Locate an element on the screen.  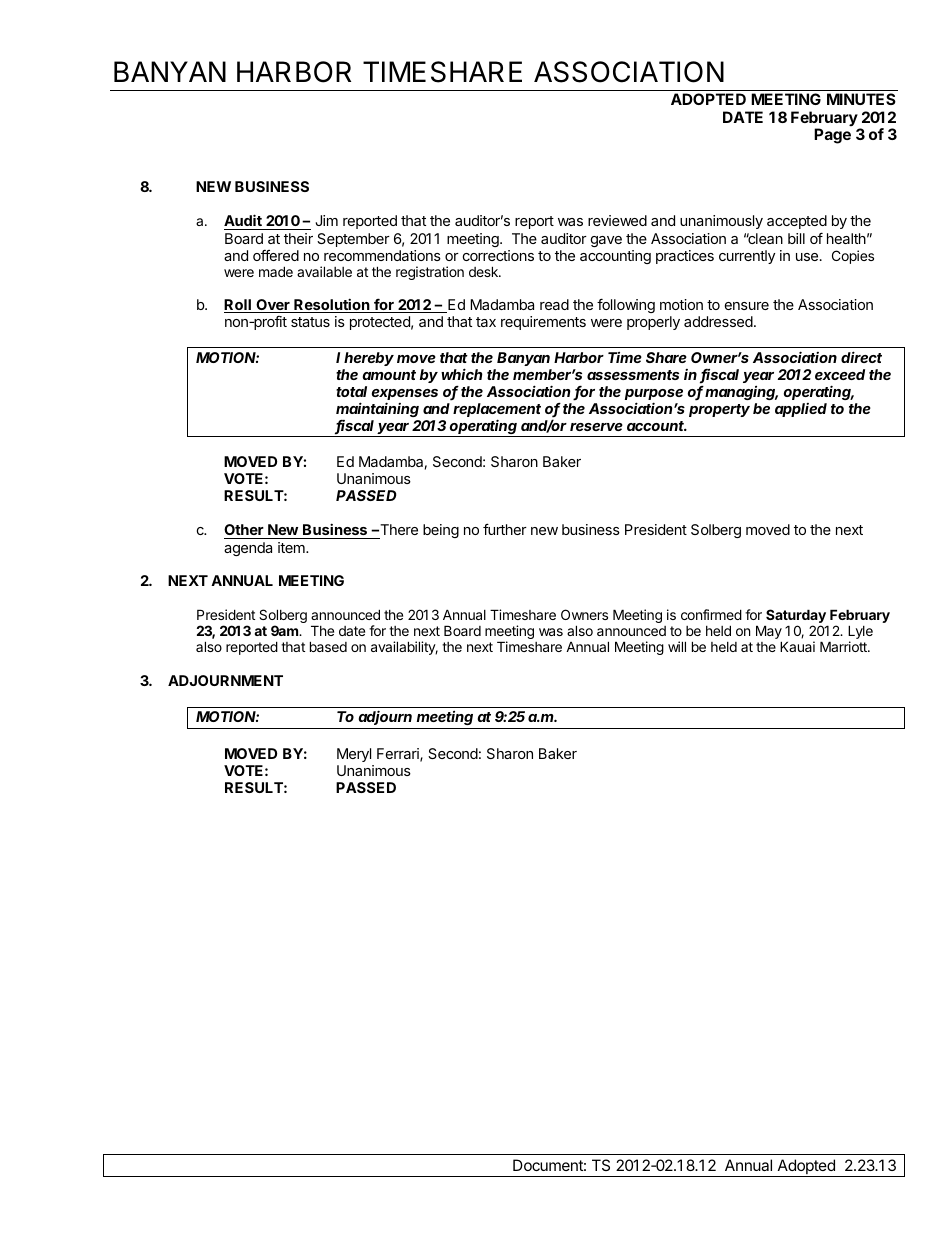
reviewed is located at coordinates (617, 220).
